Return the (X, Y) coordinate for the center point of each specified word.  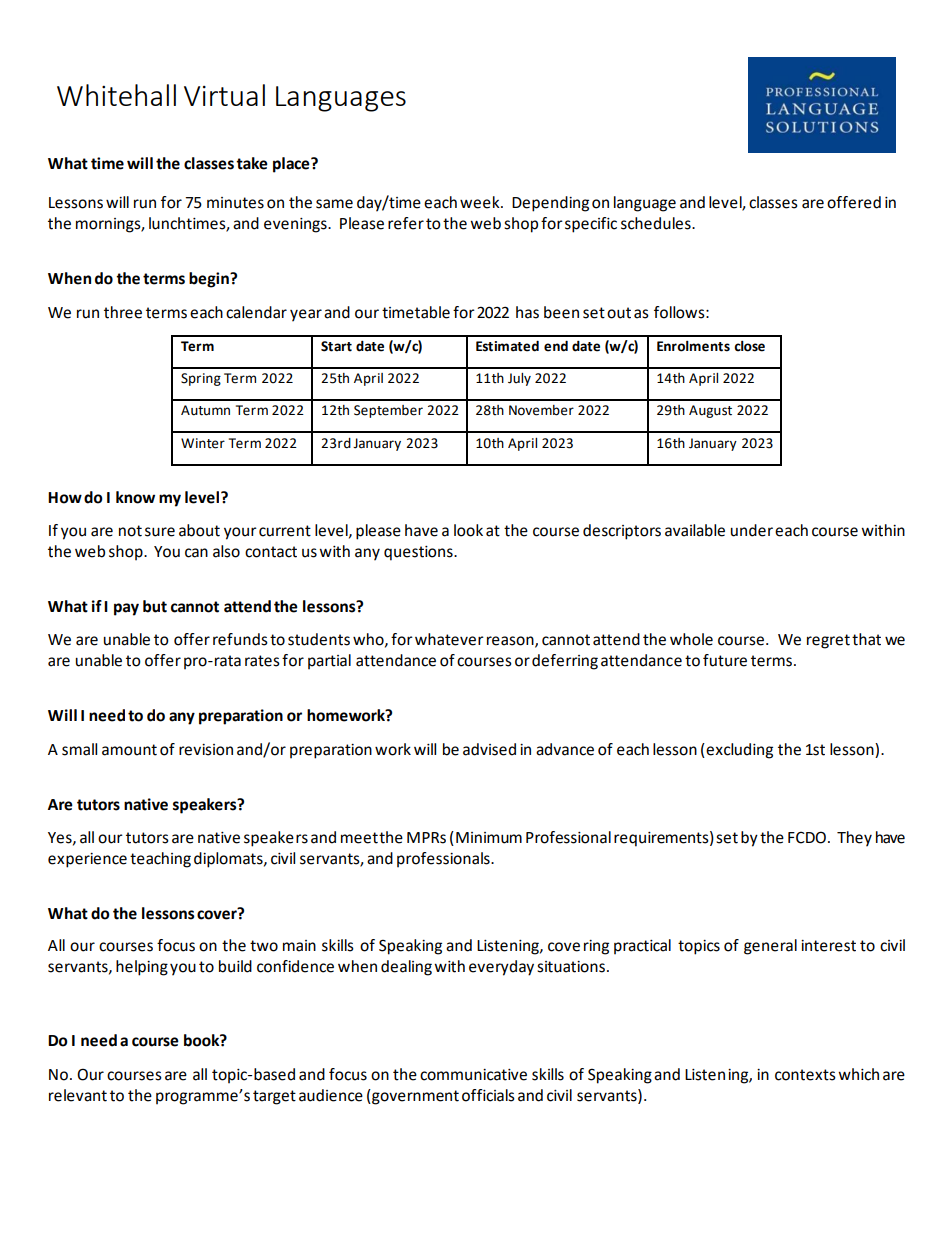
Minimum (489, 838)
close (749, 346)
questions (419, 553)
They (854, 839)
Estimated (507, 346)
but (155, 606)
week (481, 202)
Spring (201, 379)
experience (87, 860)
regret (828, 641)
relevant (78, 1095)
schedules (657, 223)
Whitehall (116, 95)
